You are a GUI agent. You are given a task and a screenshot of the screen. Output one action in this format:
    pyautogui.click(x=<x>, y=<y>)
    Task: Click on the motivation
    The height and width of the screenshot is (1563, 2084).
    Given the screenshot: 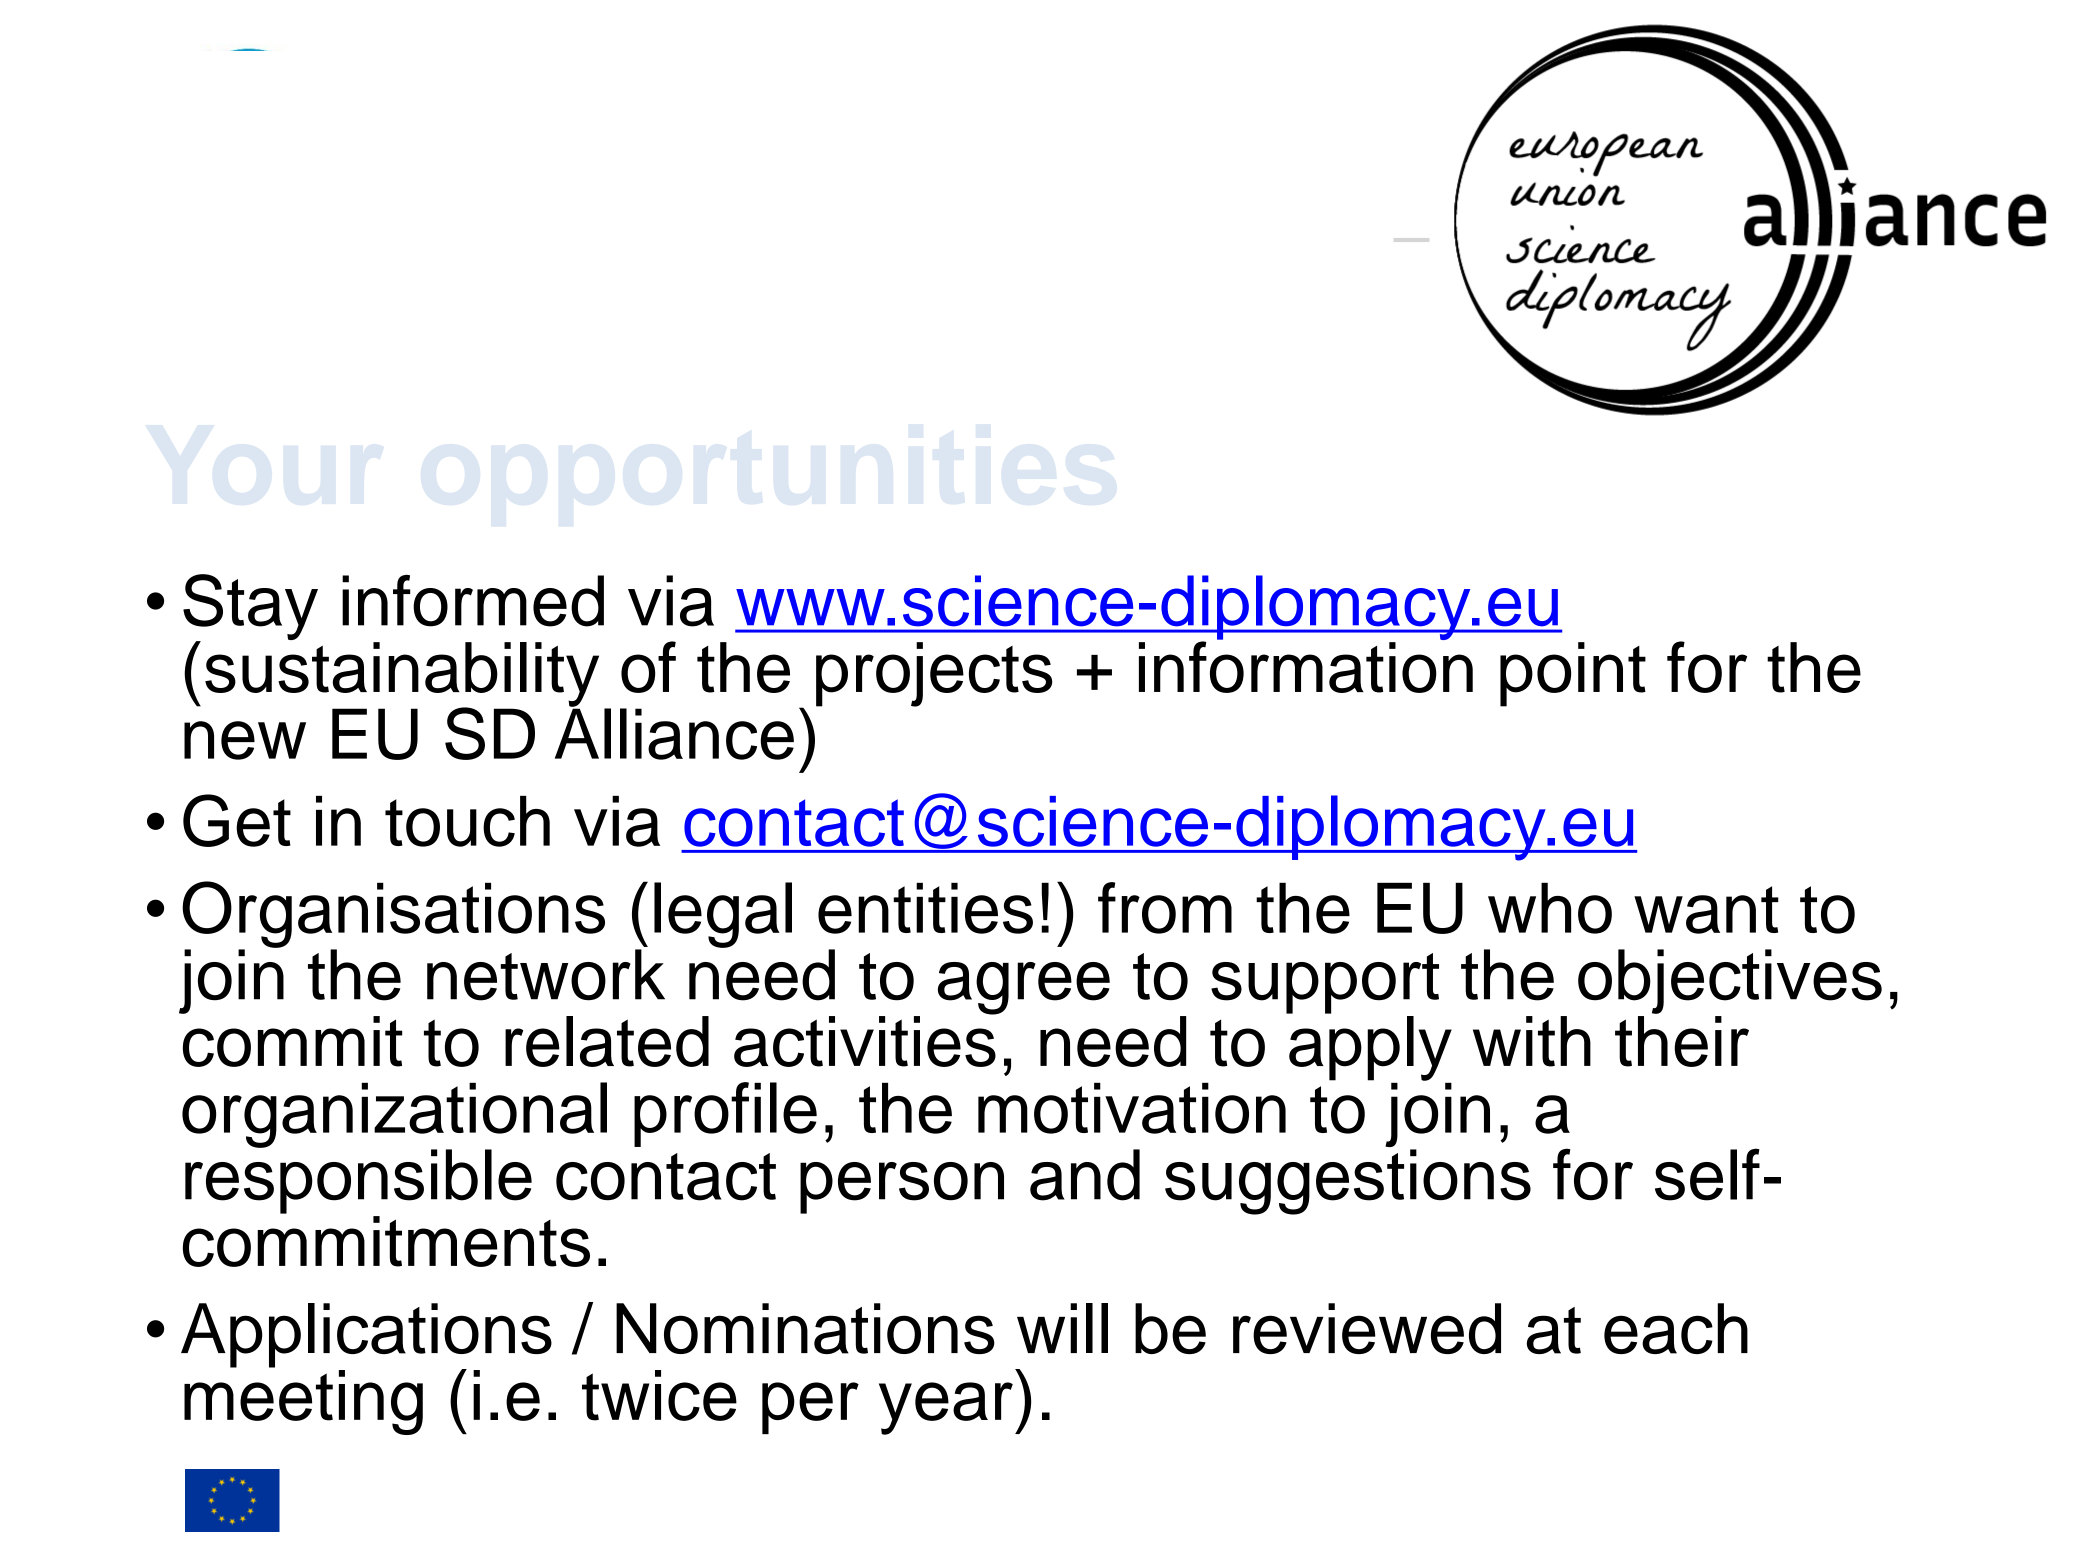 What is the action you would take?
    pyautogui.click(x=1132, y=1108)
